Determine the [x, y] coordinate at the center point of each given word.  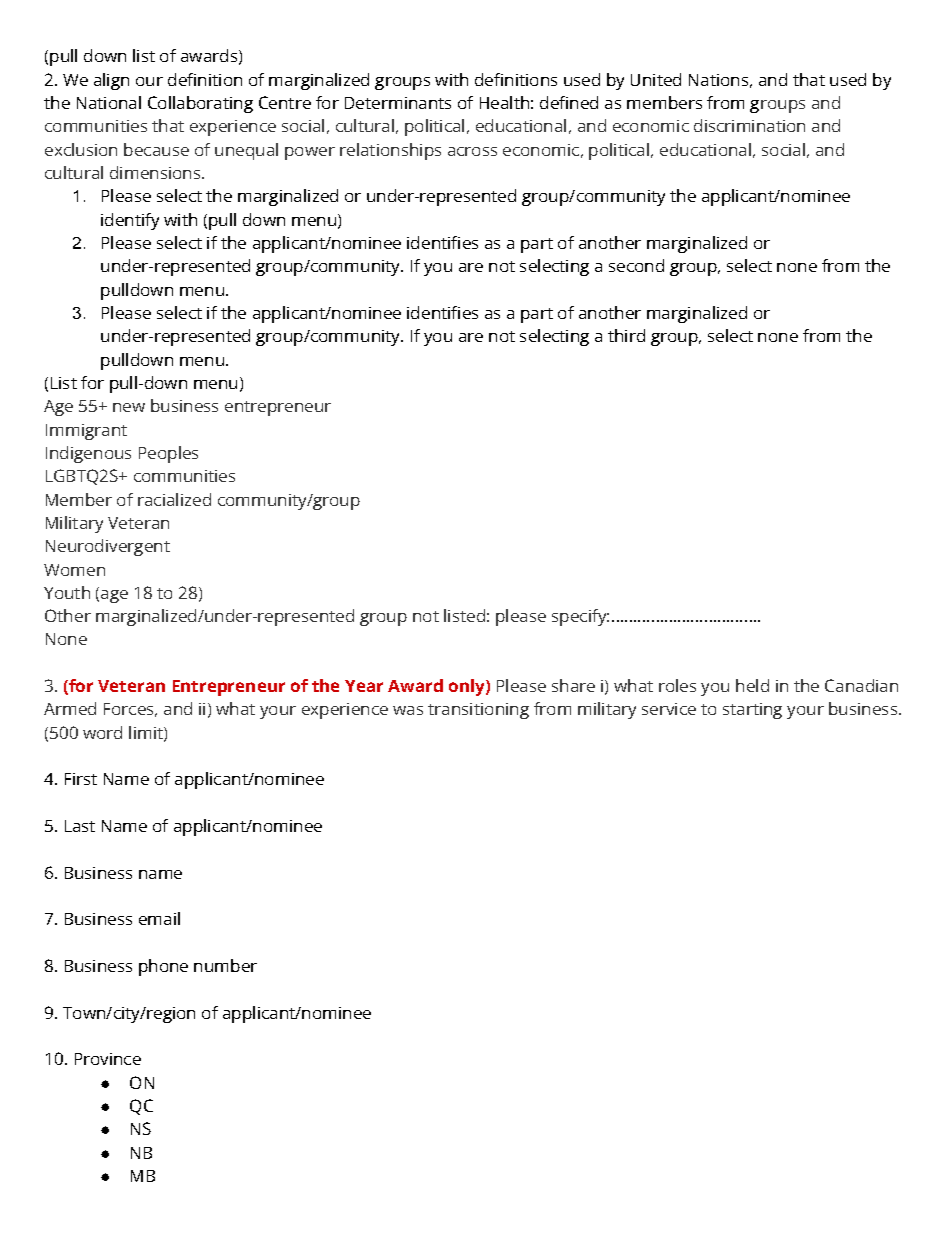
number [225, 965]
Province [108, 1059]
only [468, 687]
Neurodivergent [108, 547]
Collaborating [200, 104]
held [752, 685]
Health [504, 102]
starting [752, 711]
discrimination [749, 125]
